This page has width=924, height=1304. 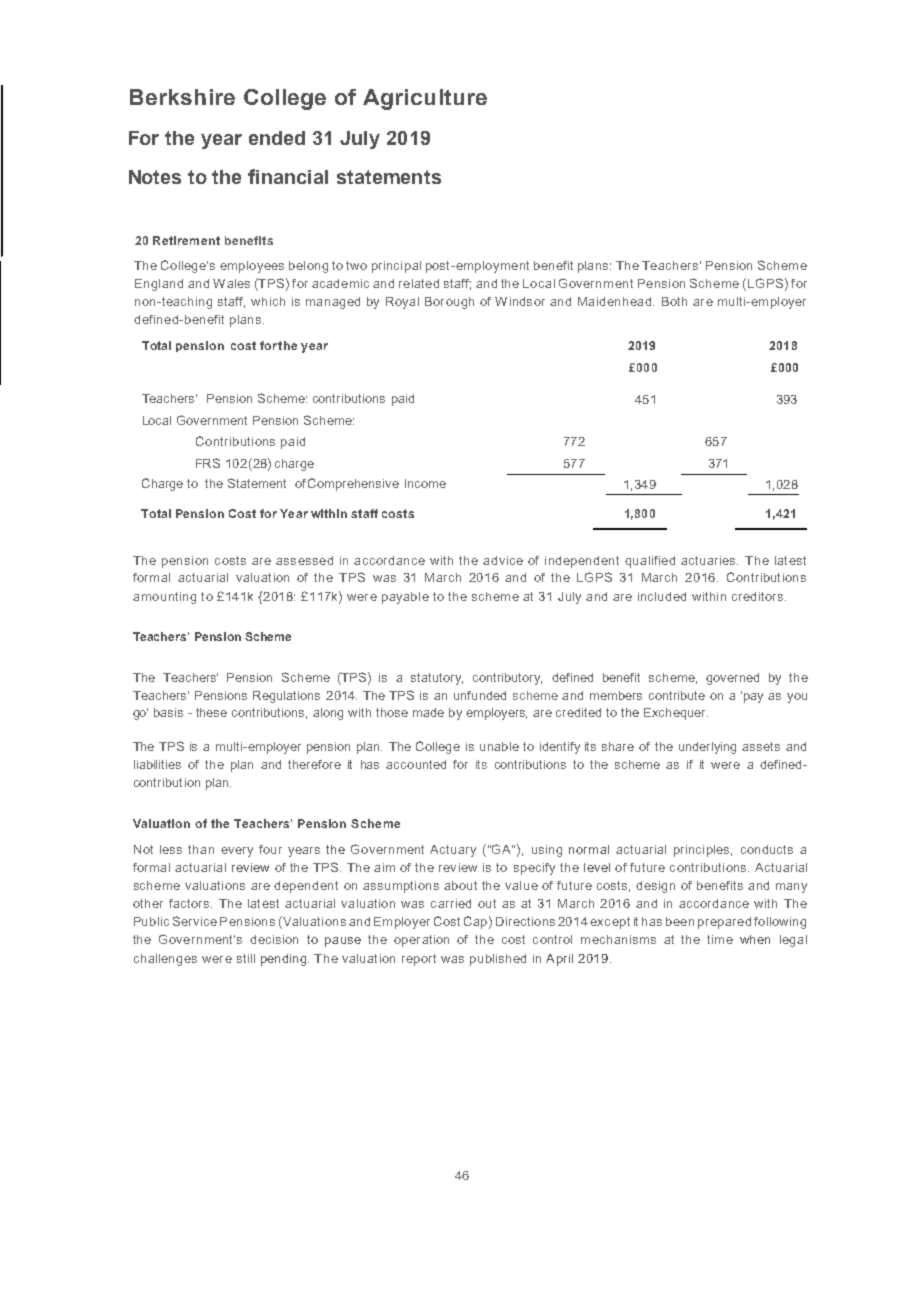 I want to click on unable, so click(x=499, y=746).
